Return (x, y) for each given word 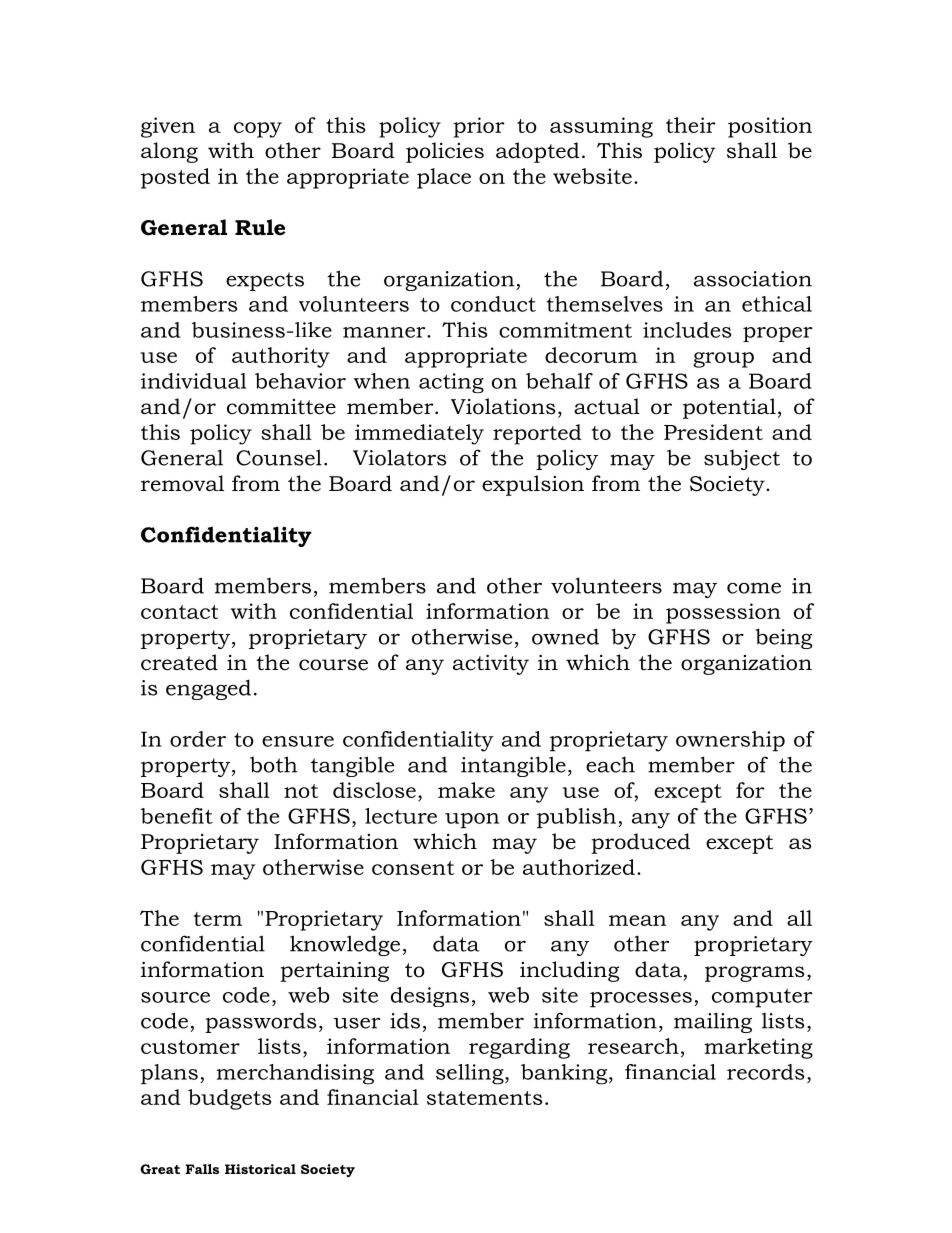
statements (484, 1098)
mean (637, 920)
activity (491, 665)
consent (413, 868)
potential (729, 408)
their (691, 125)
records (765, 1072)
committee (281, 407)
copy (258, 130)
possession (723, 613)
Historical (260, 1169)
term (218, 919)
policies (445, 152)
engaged (208, 689)
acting (451, 383)
